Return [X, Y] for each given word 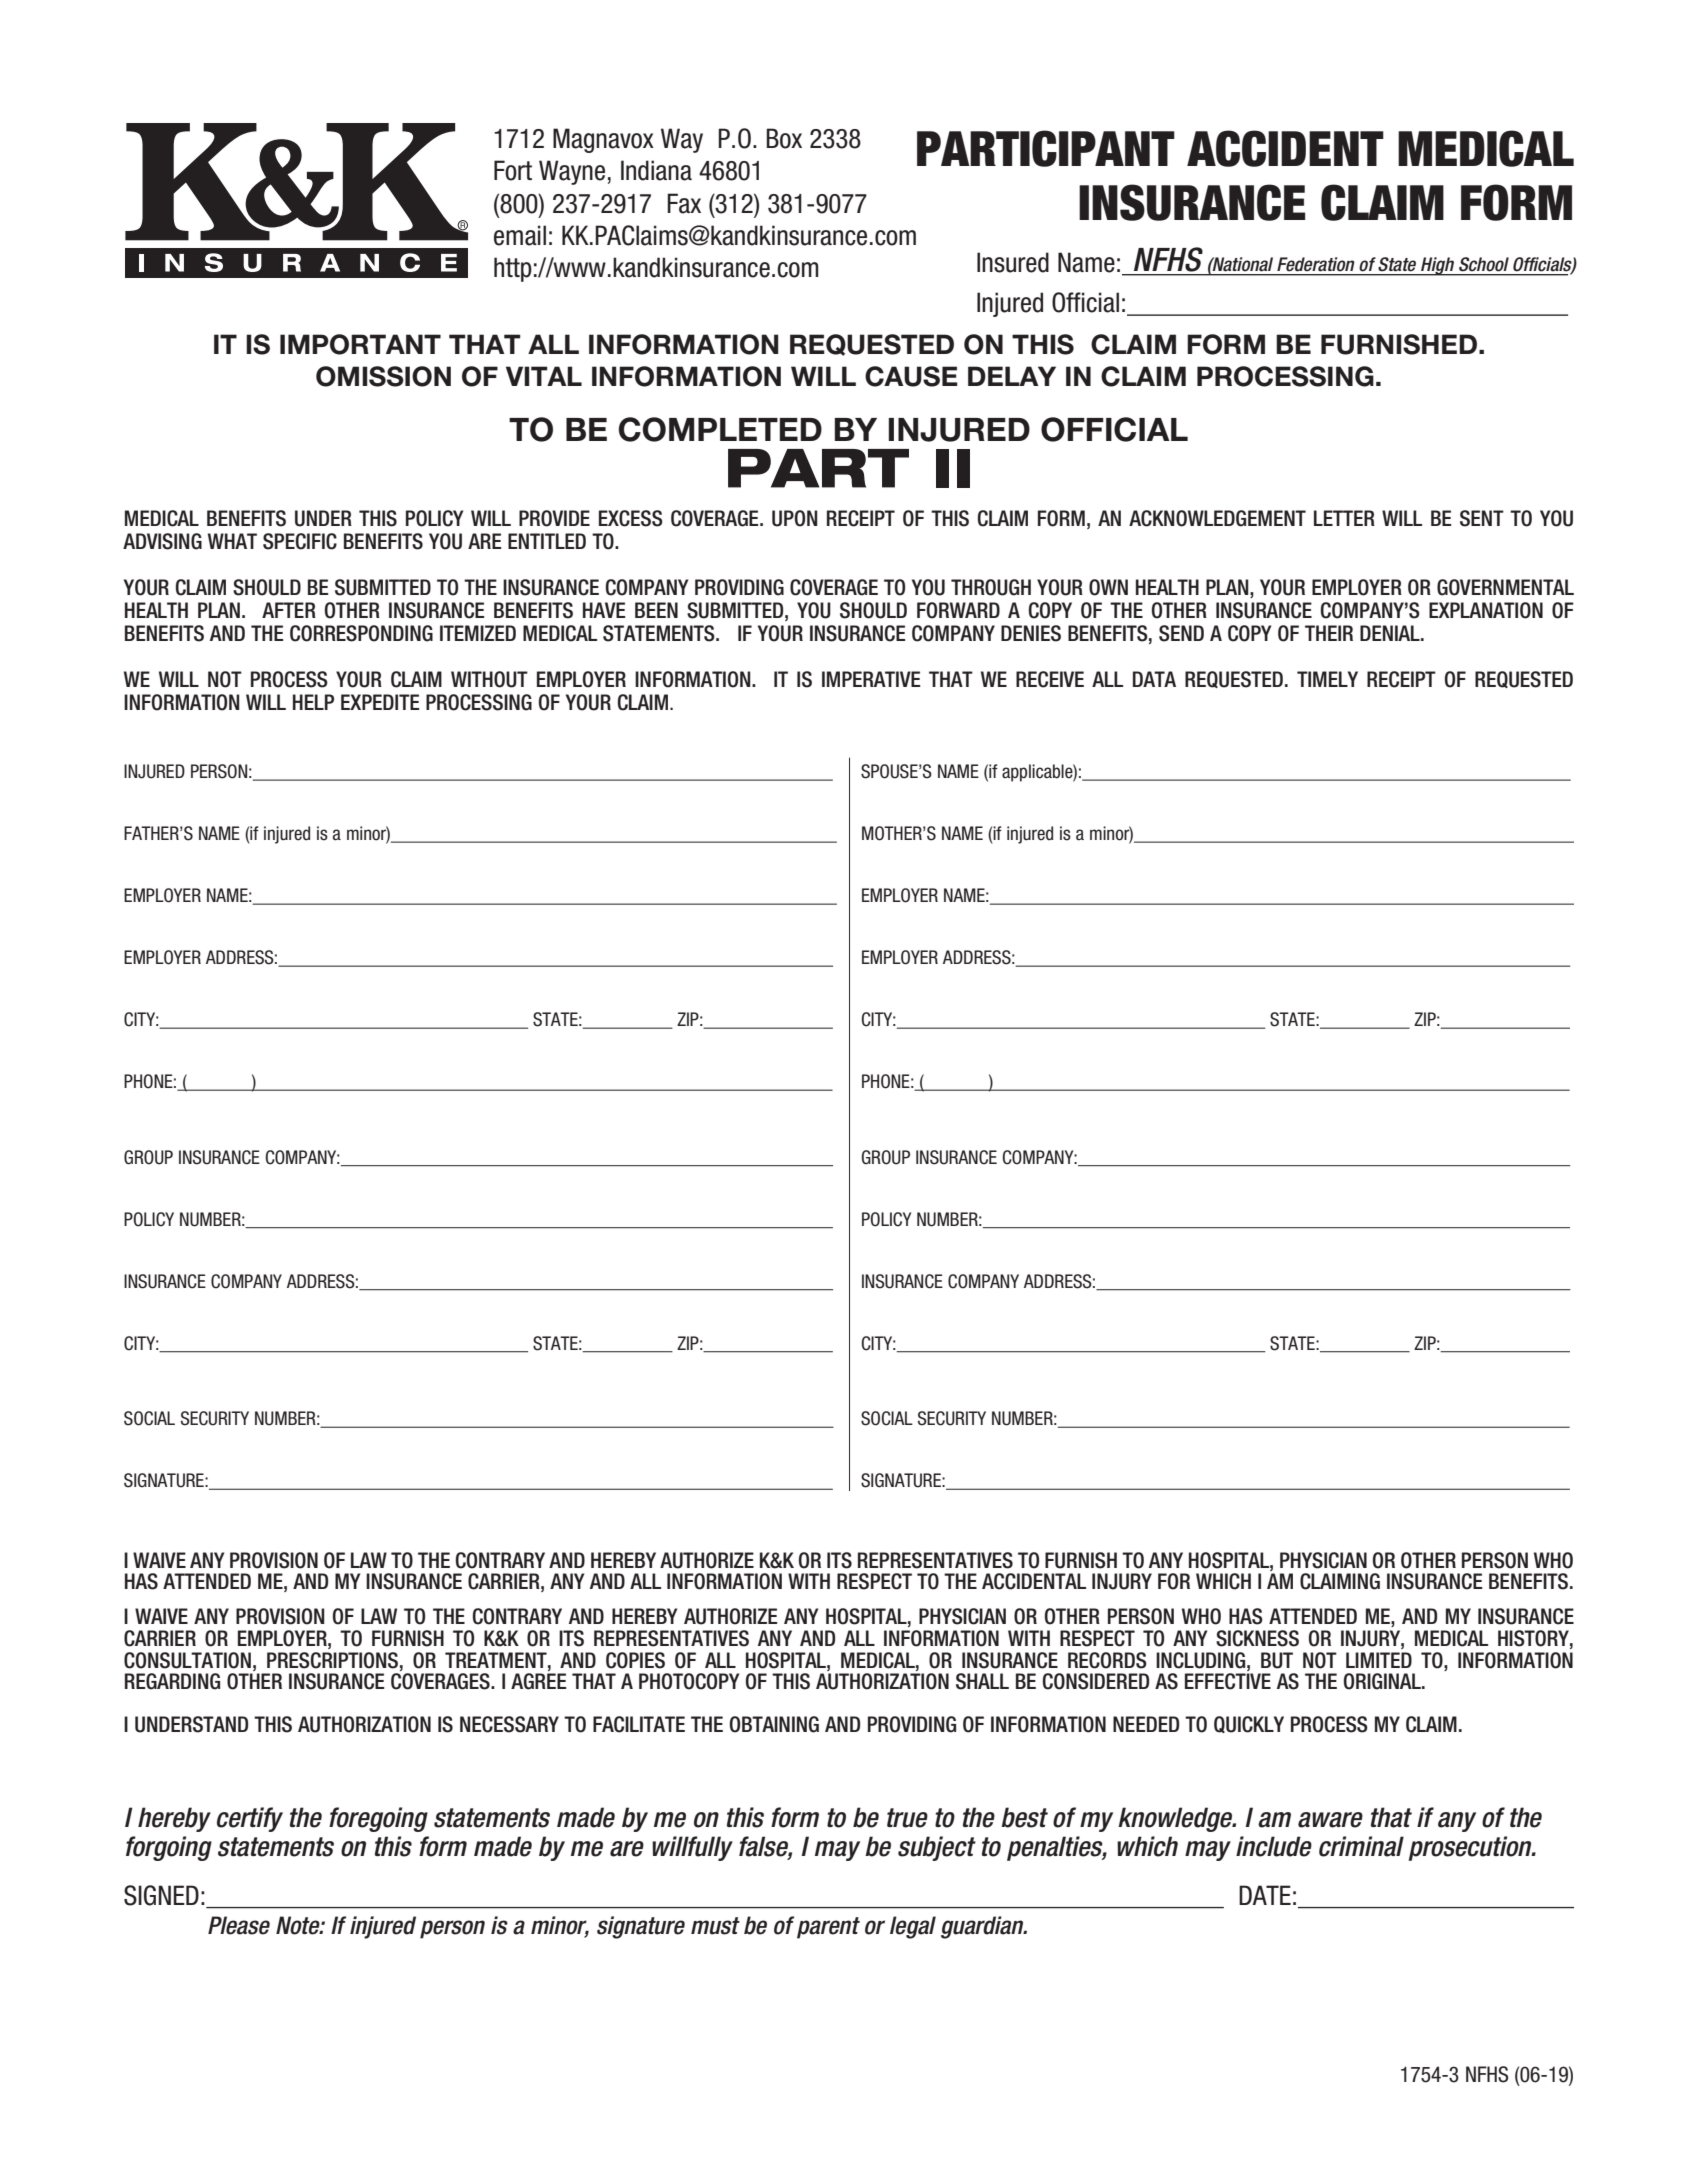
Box [784, 138]
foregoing [378, 1819]
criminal [1361, 1846]
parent [828, 1928]
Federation [1316, 264]
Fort [513, 170]
